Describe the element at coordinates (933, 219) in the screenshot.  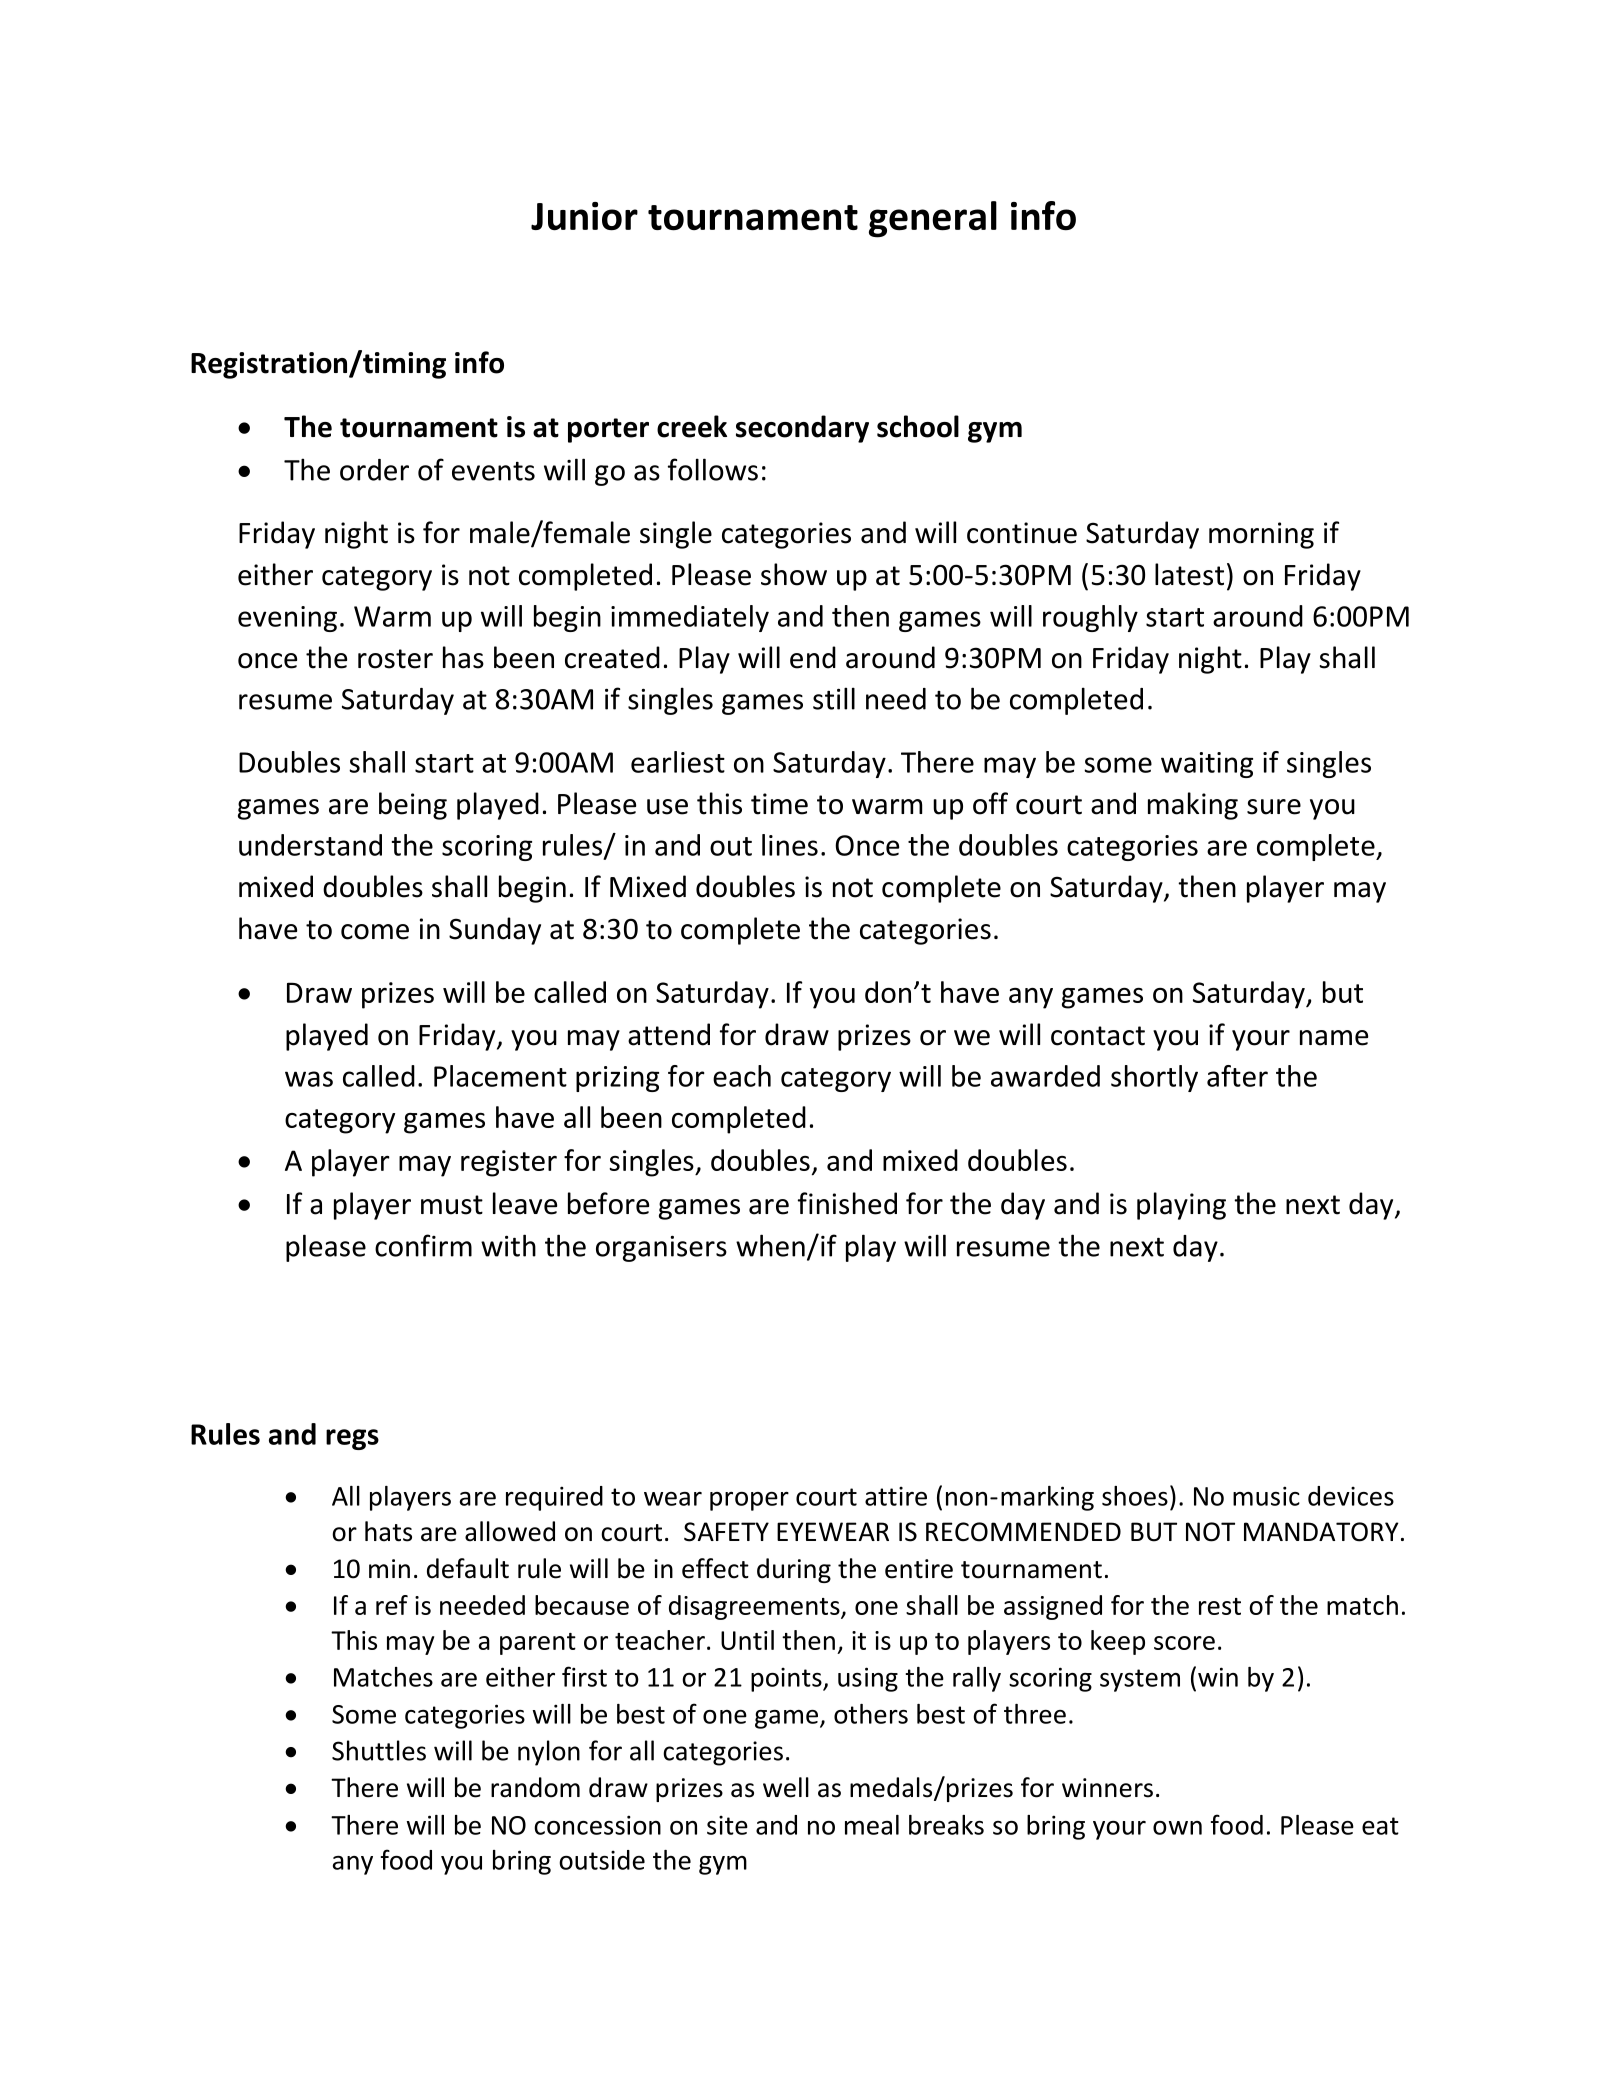
I see `general` at that location.
